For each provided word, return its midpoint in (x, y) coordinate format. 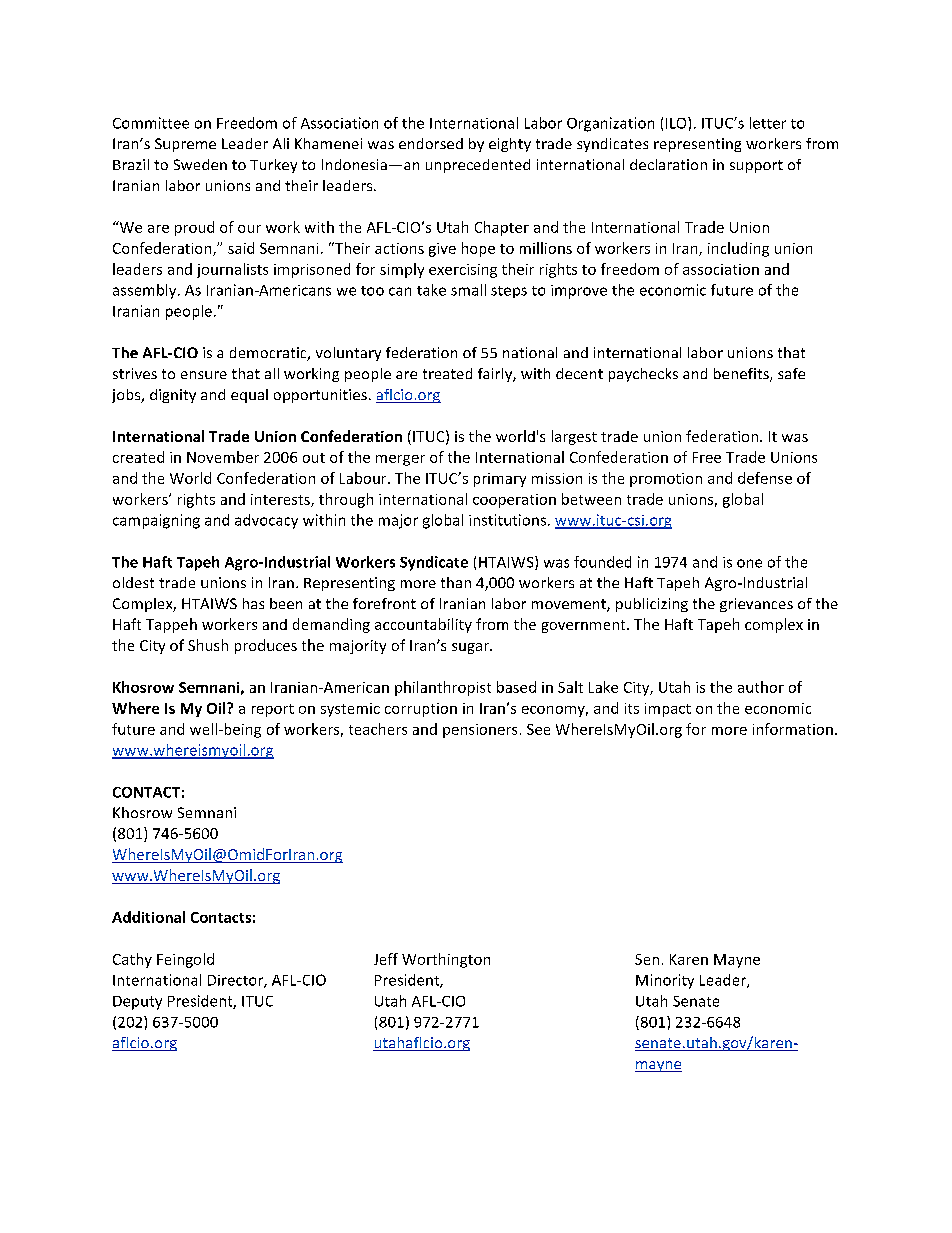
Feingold (185, 960)
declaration (668, 164)
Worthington (446, 960)
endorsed (431, 143)
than (456, 582)
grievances (756, 605)
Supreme (185, 145)
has (253, 603)
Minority (665, 981)
